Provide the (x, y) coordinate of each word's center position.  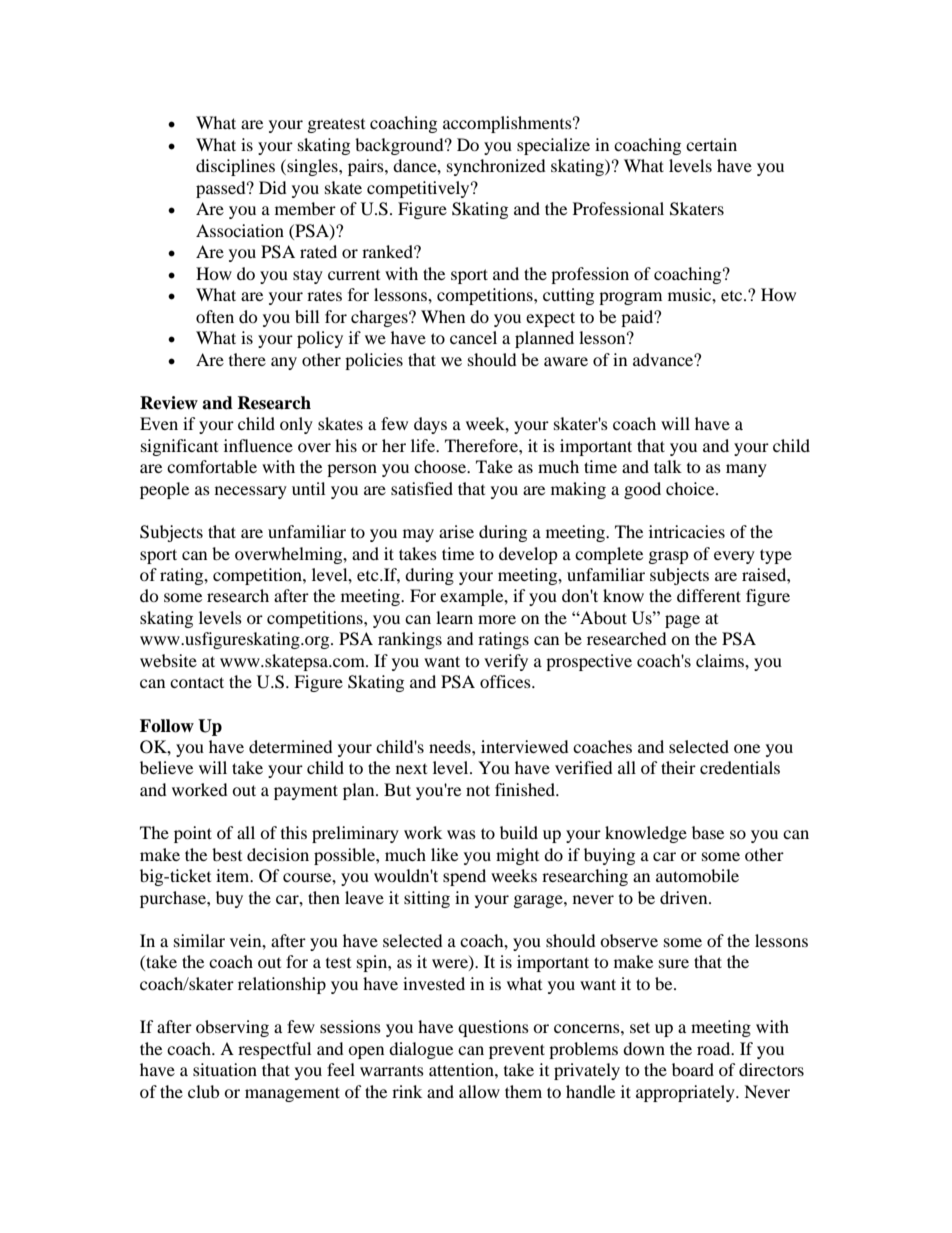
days (430, 425)
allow (479, 1091)
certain (711, 144)
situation (225, 1069)
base (708, 832)
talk (668, 466)
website (168, 660)
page (682, 621)
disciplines (235, 167)
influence (258, 445)
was (461, 834)
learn (454, 617)
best (227, 854)
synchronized (496, 167)
